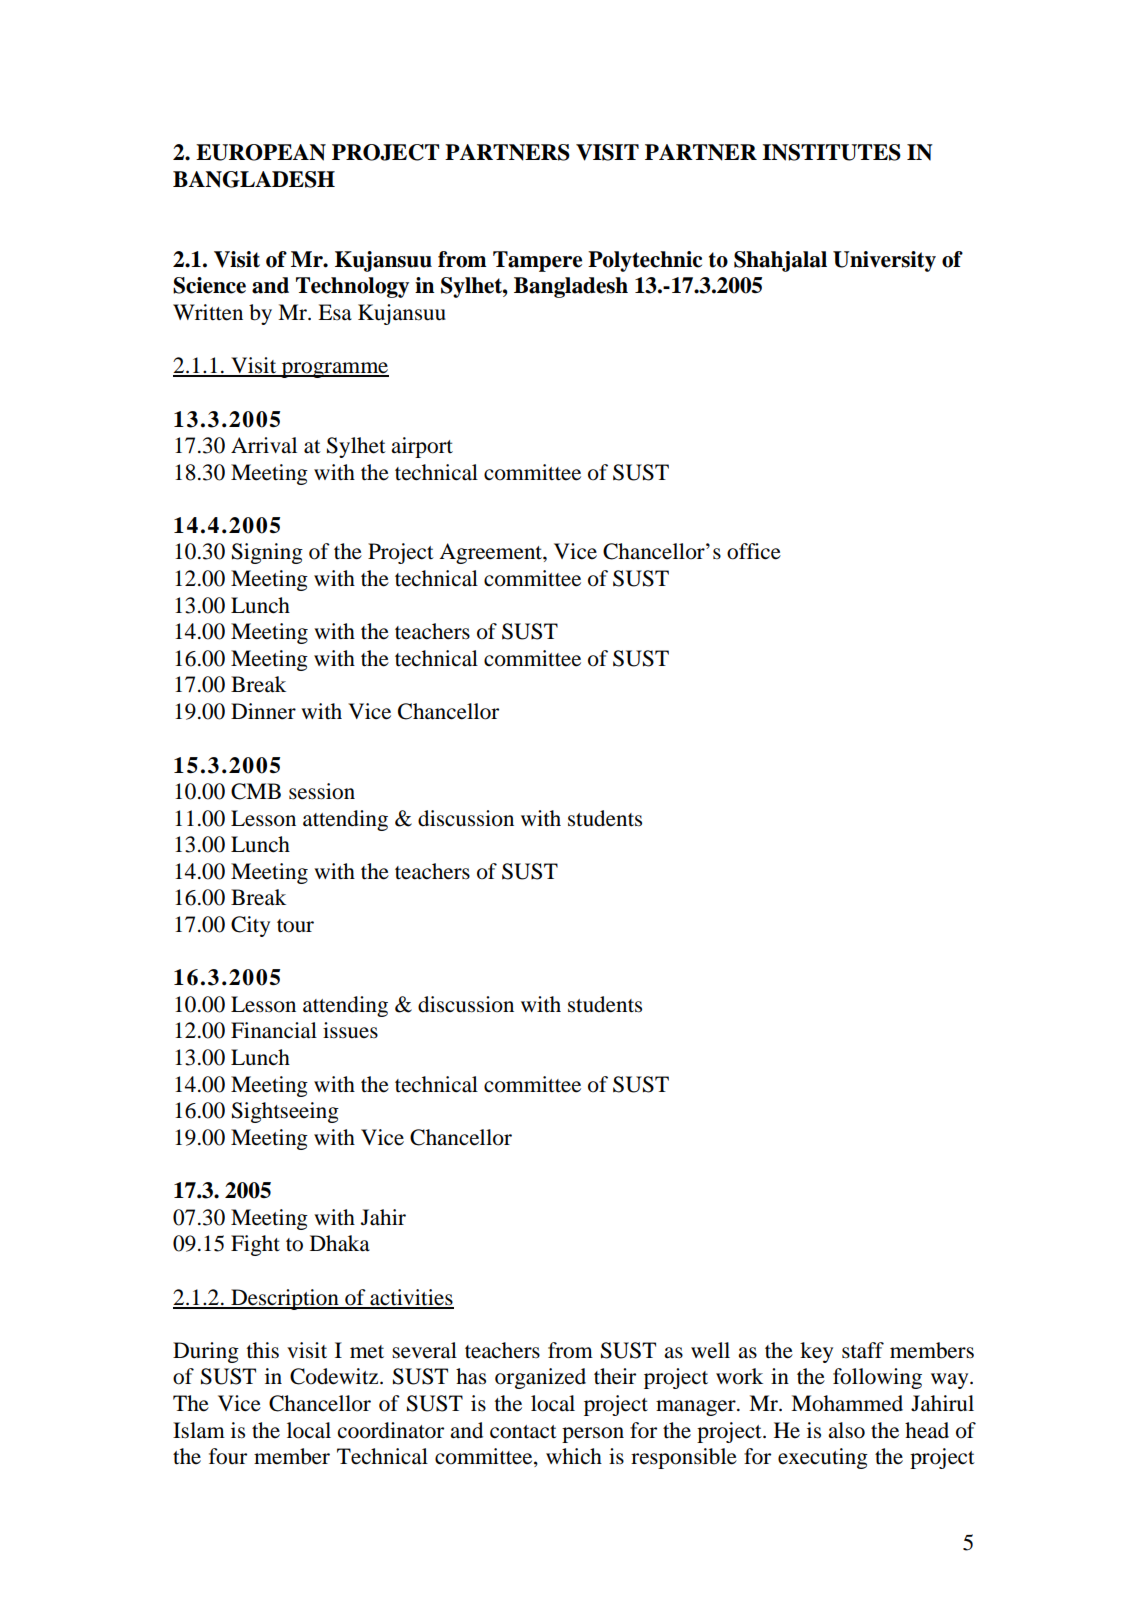  Describe the element at coordinates (350, 1030) in the document. I see `issues` at that location.
